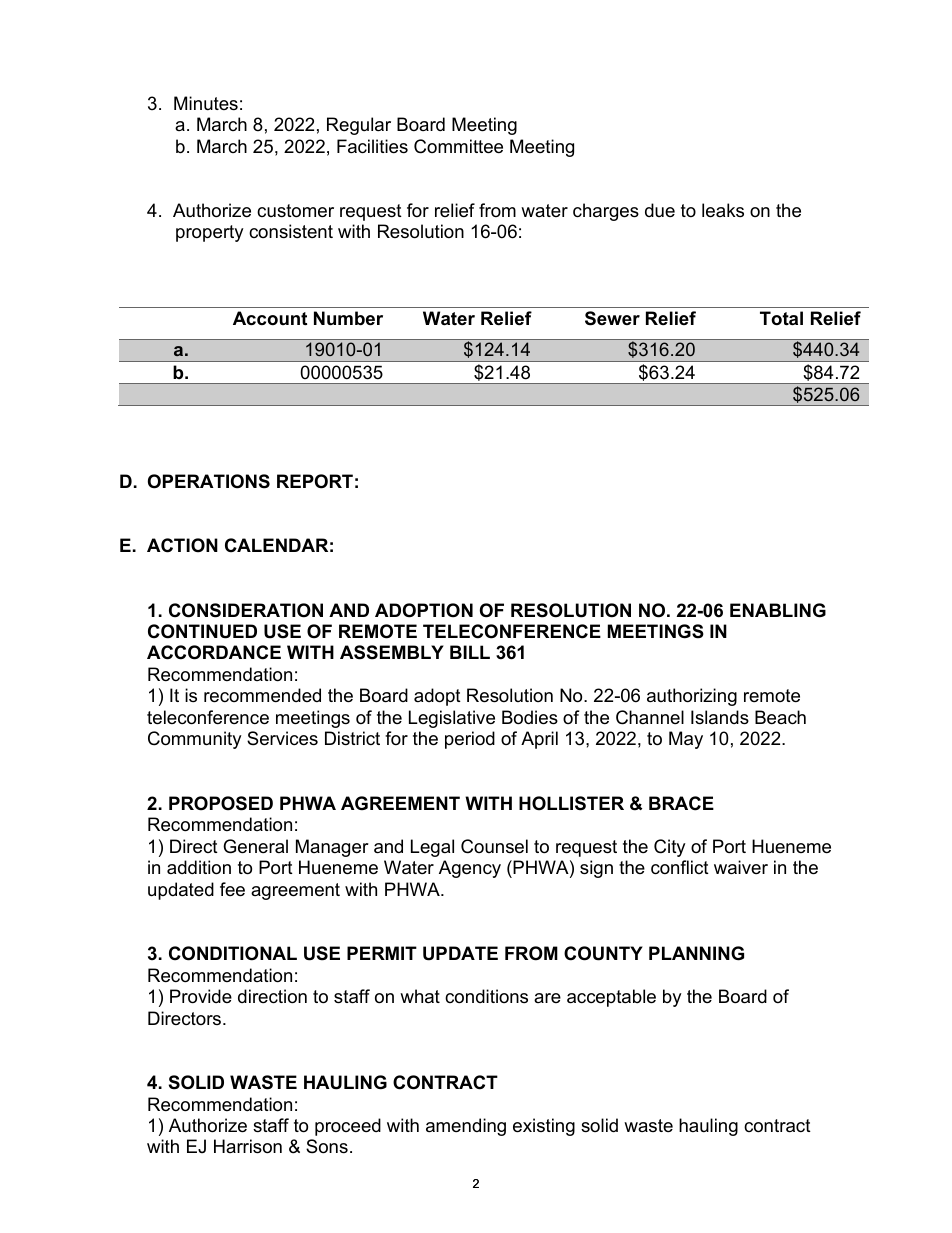 The width and height of the page is (952, 1233). What do you see at coordinates (778, 610) in the page?
I see `ENABLING` at bounding box center [778, 610].
